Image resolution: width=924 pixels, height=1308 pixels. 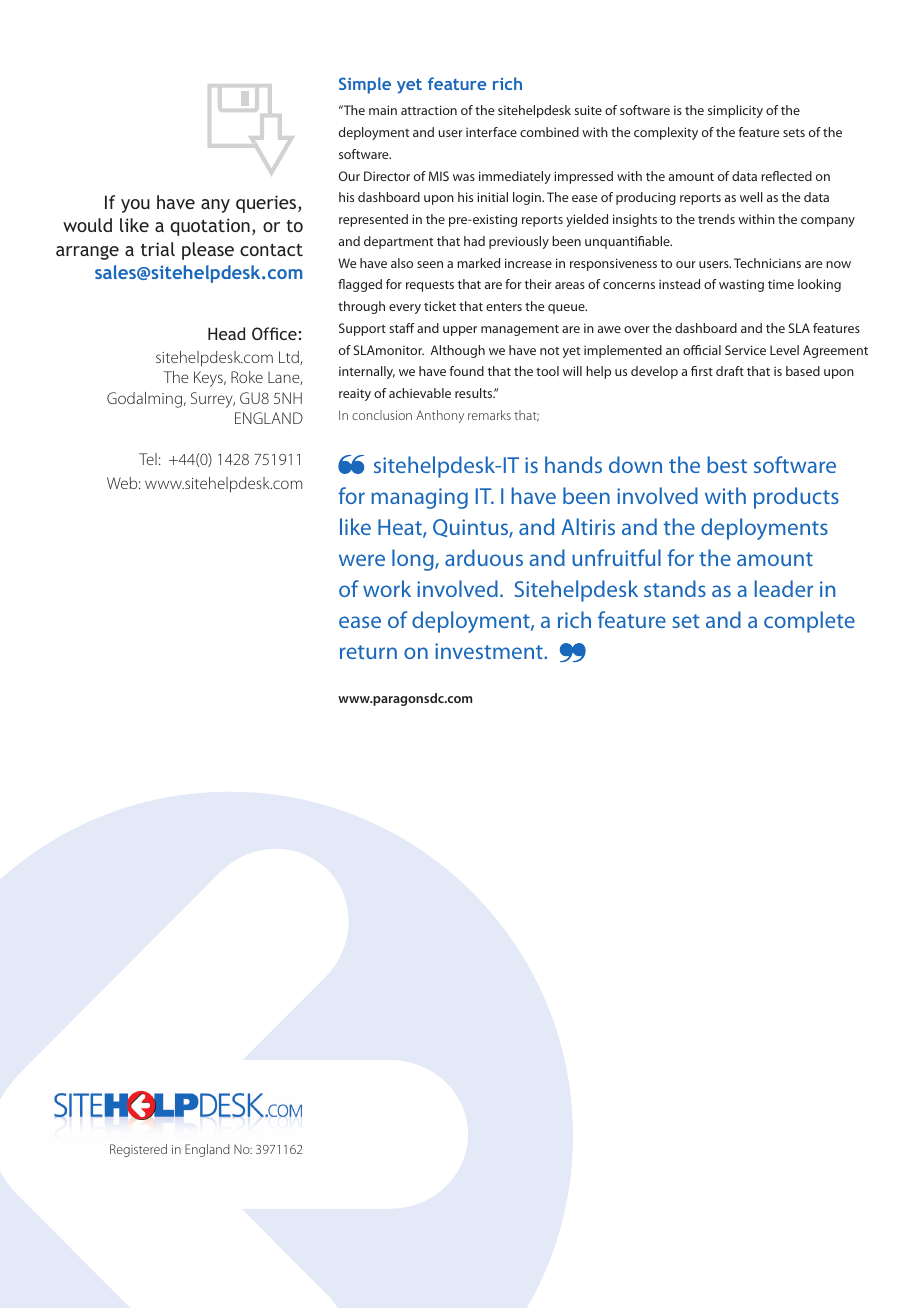 I want to click on interface, so click(x=491, y=132).
